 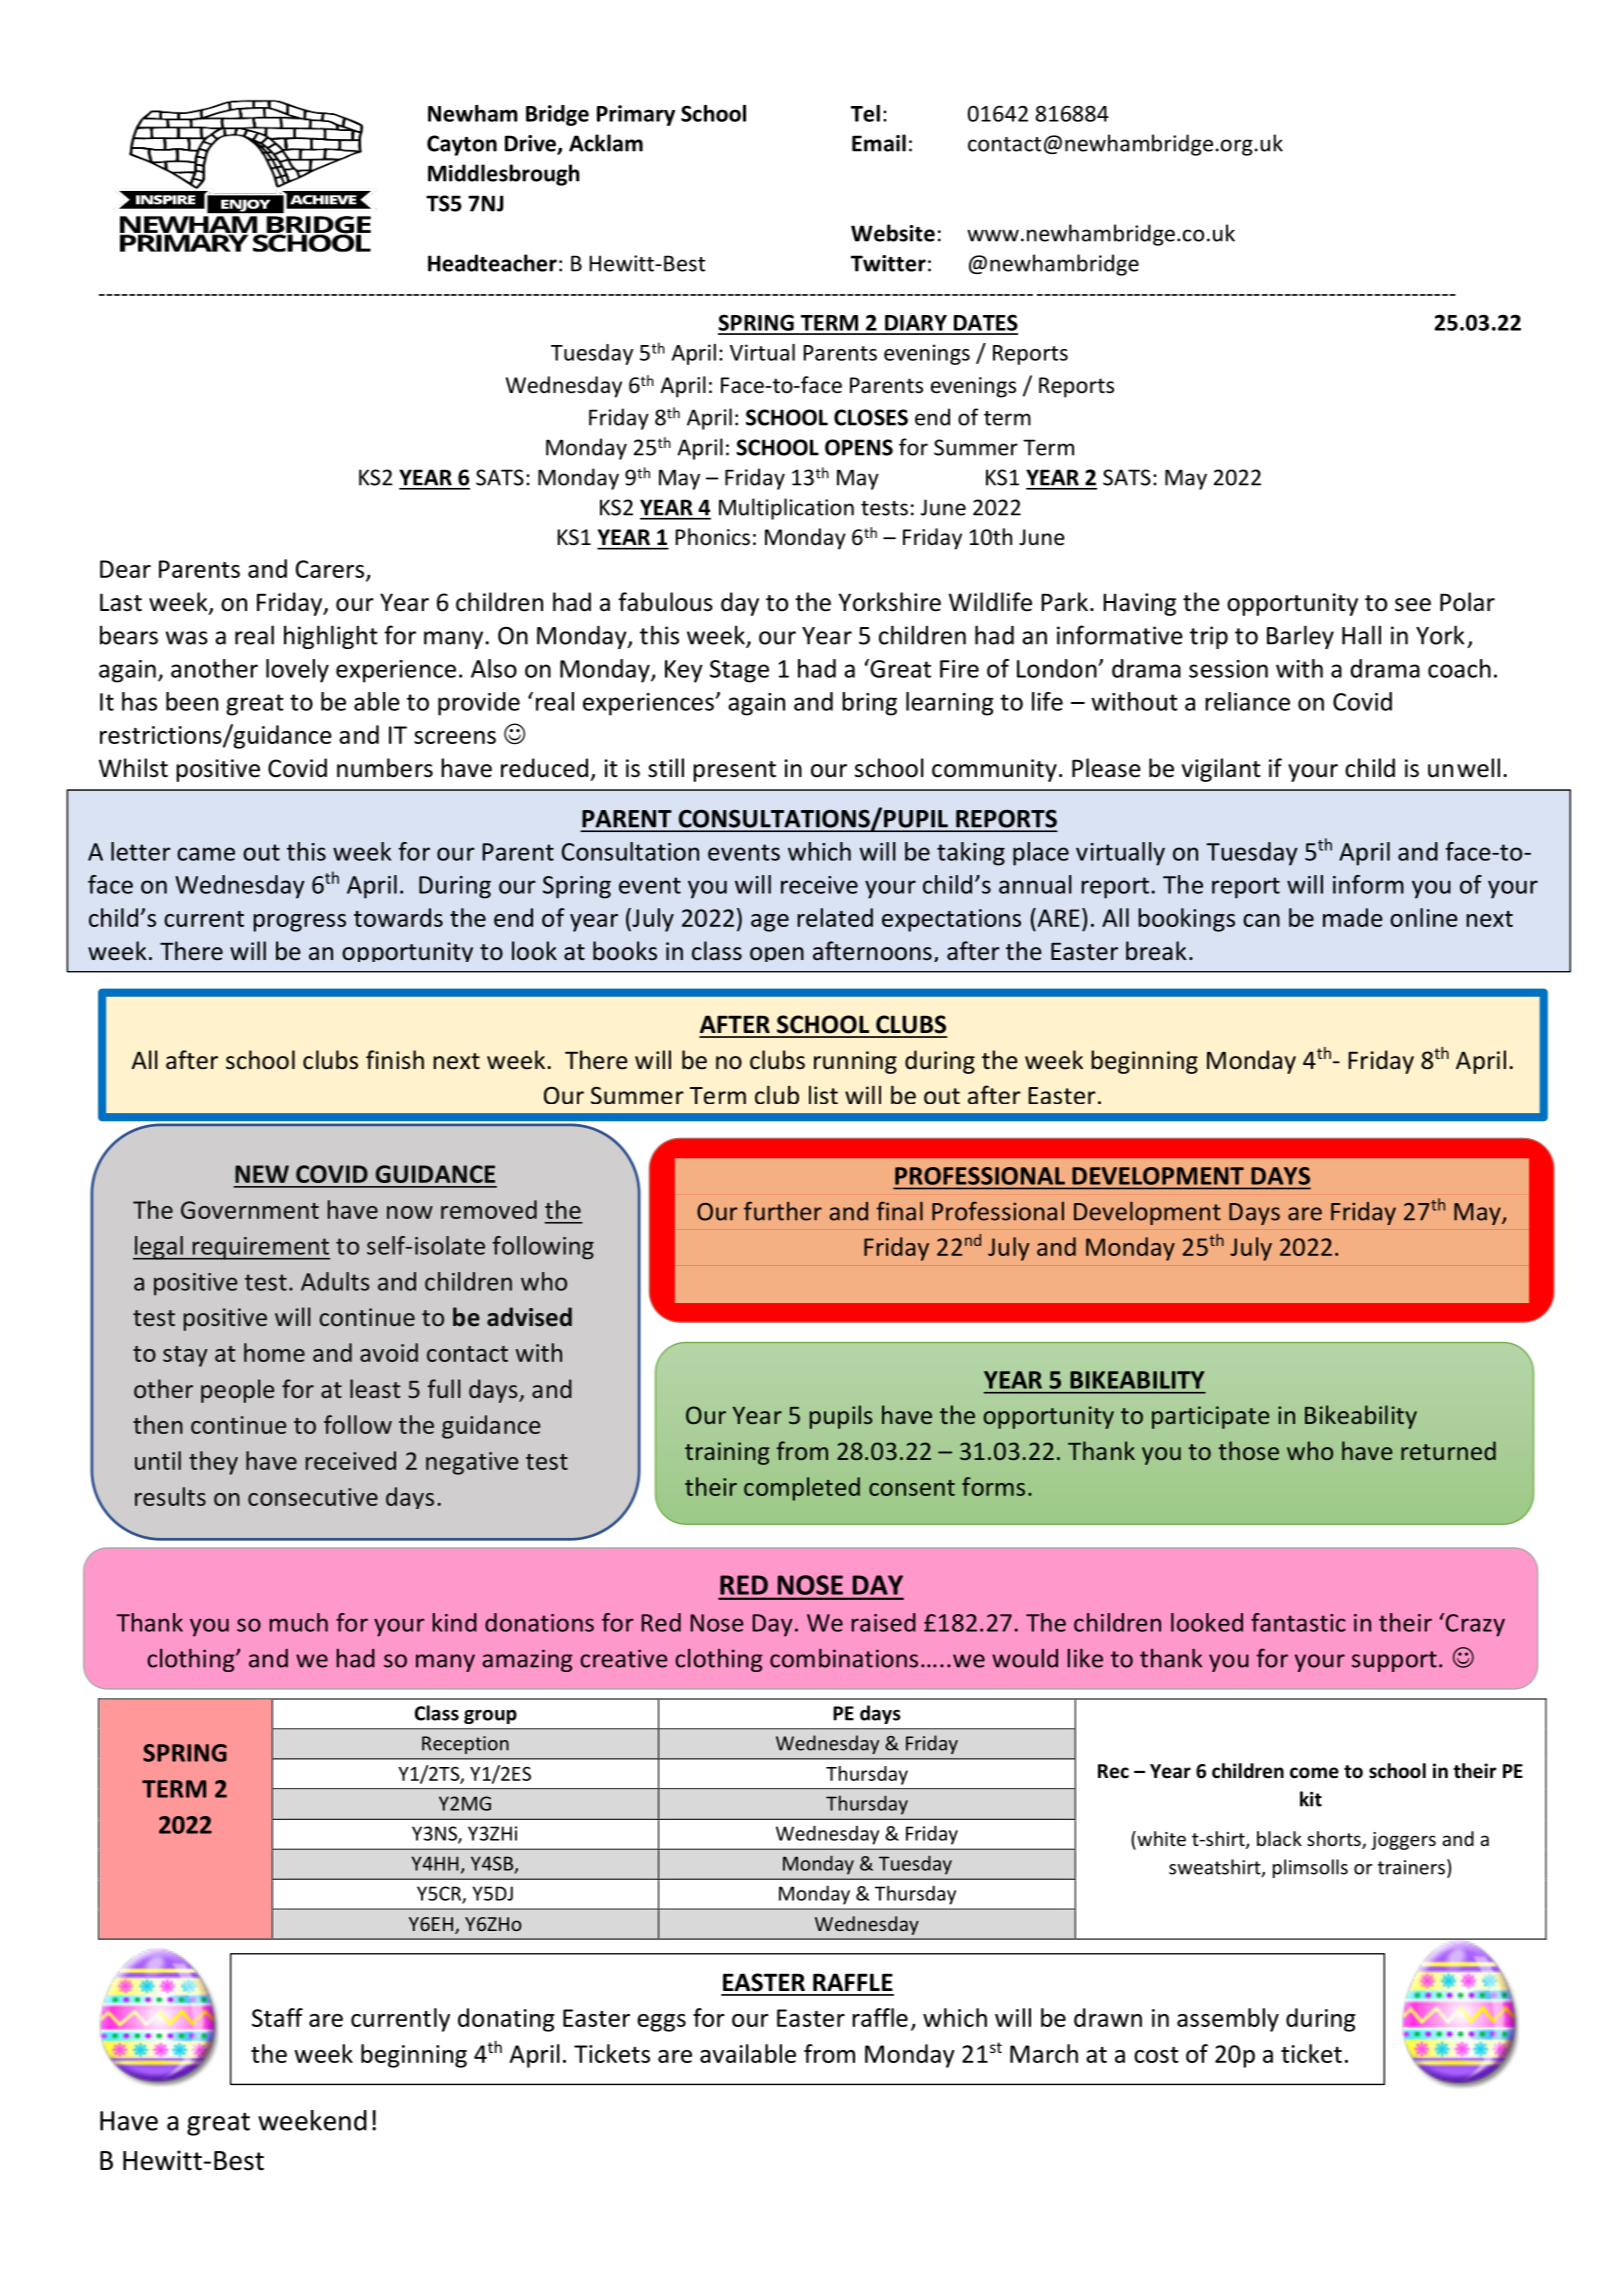 What do you see at coordinates (661, 2023) in the image?
I see `eggs` at bounding box center [661, 2023].
